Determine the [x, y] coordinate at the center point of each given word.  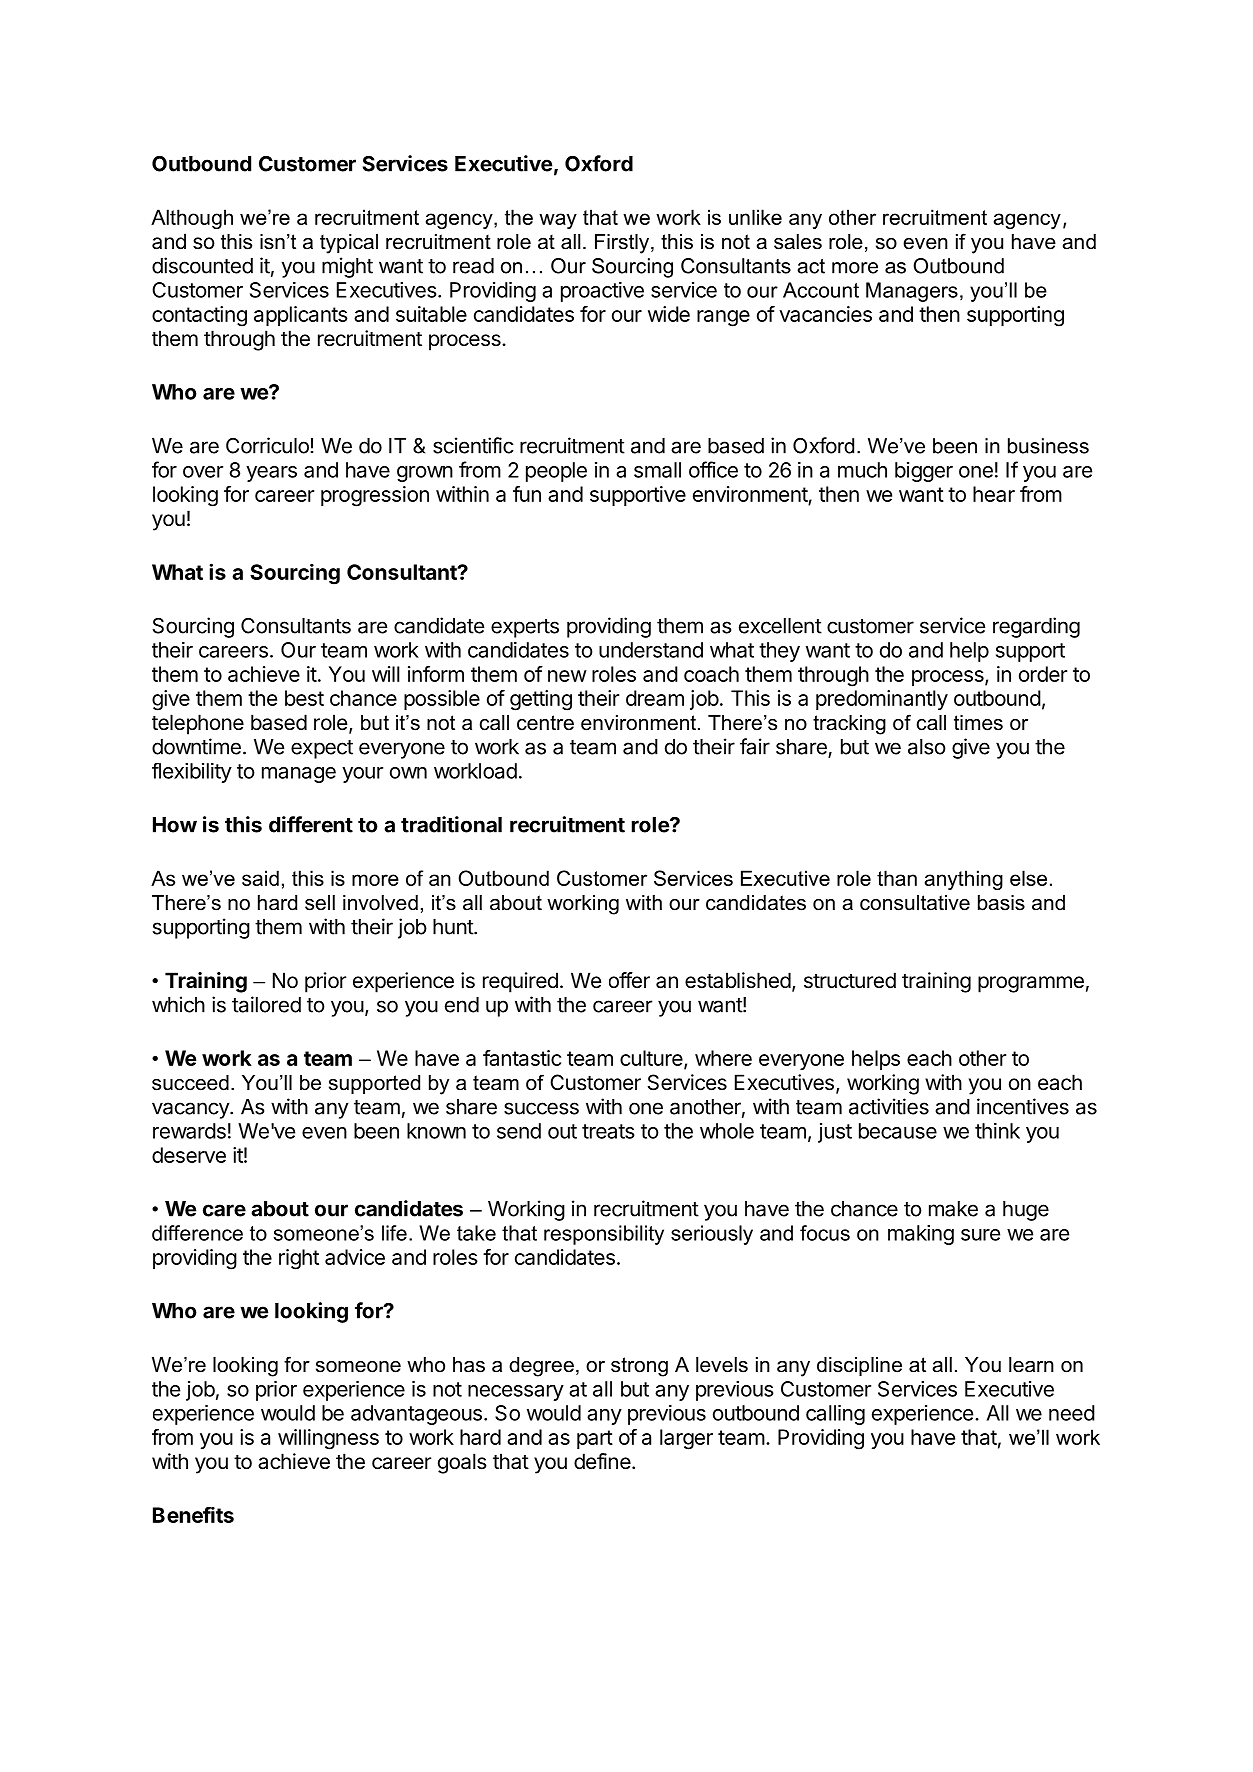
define [602, 1461]
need [1072, 1413]
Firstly [623, 244]
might [347, 267]
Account [821, 290]
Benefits [193, 1514]
